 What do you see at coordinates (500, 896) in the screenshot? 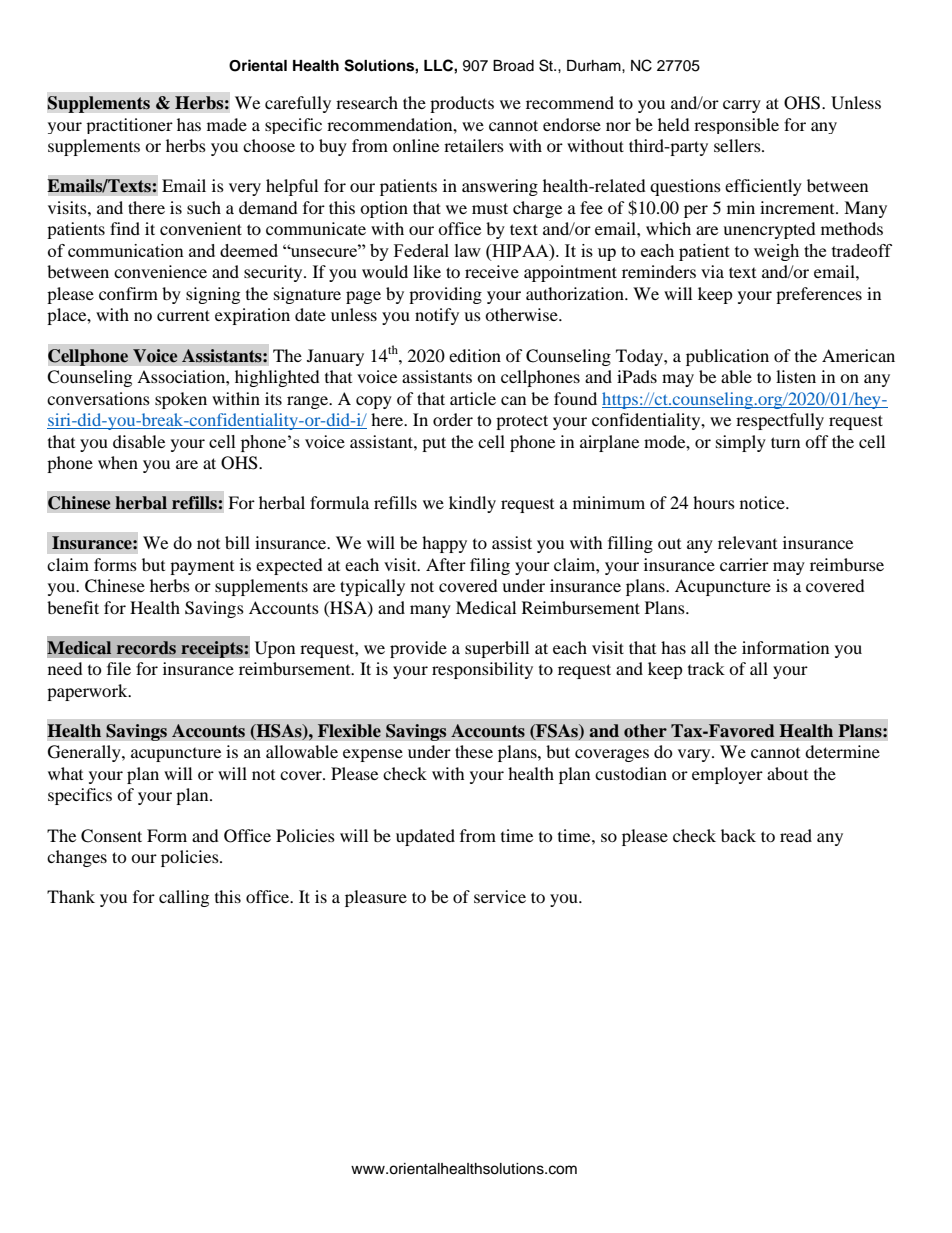
I see `service` at bounding box center [500, 896].
